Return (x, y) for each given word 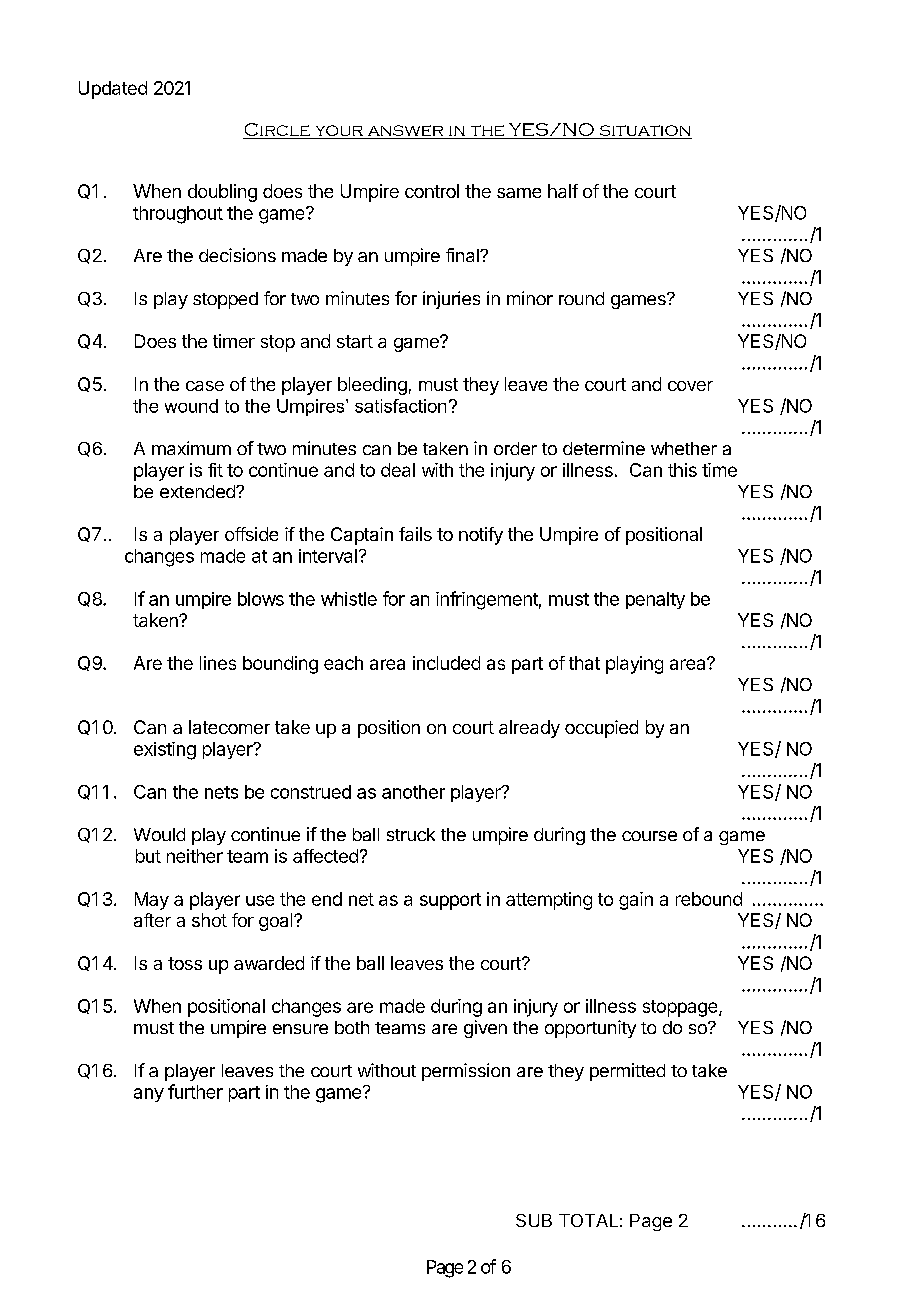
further (195, 1091)
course (649, 836)
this (682, 470)
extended (198, 491)
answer (406, 132)
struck (411, 834)
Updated (113, 90)
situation (645, 130)
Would (159, 834)
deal (398, 470)
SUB (534, 1220)
